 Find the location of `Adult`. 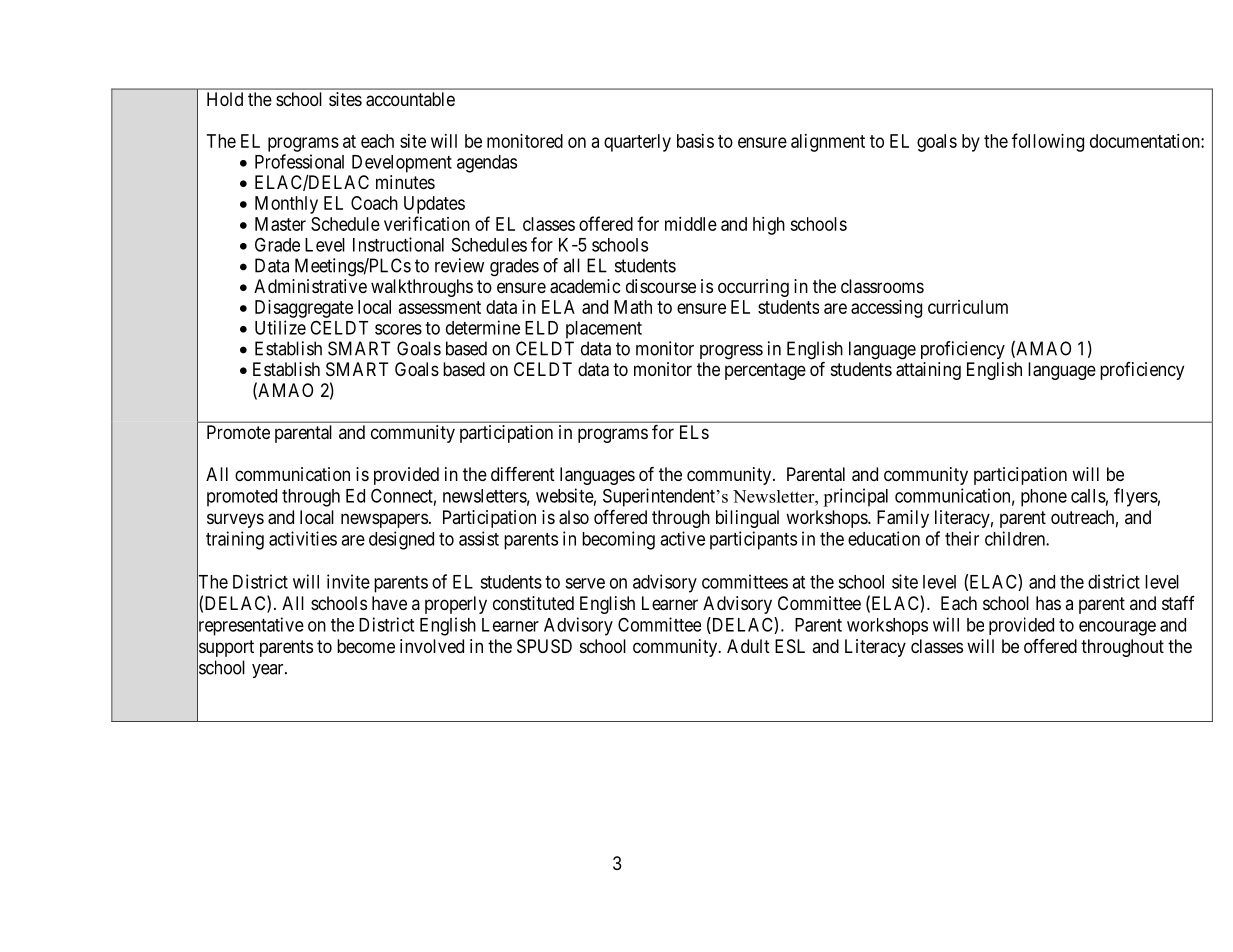

Adult is located at coordinates (748, 646).
